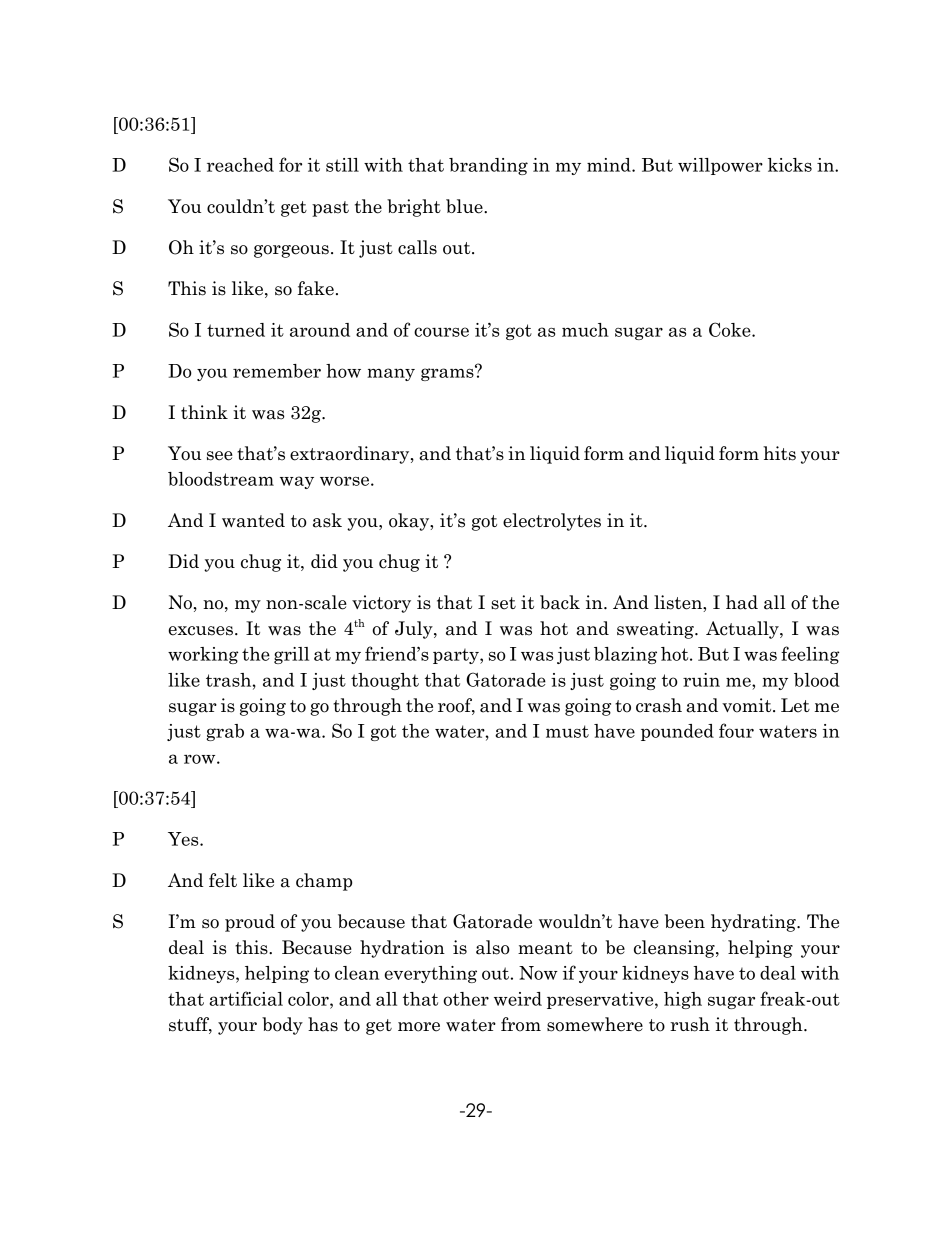 Image resolution: width=952 pixels, height=1233 pixels. I want to click on grams, so click(448, 373).
